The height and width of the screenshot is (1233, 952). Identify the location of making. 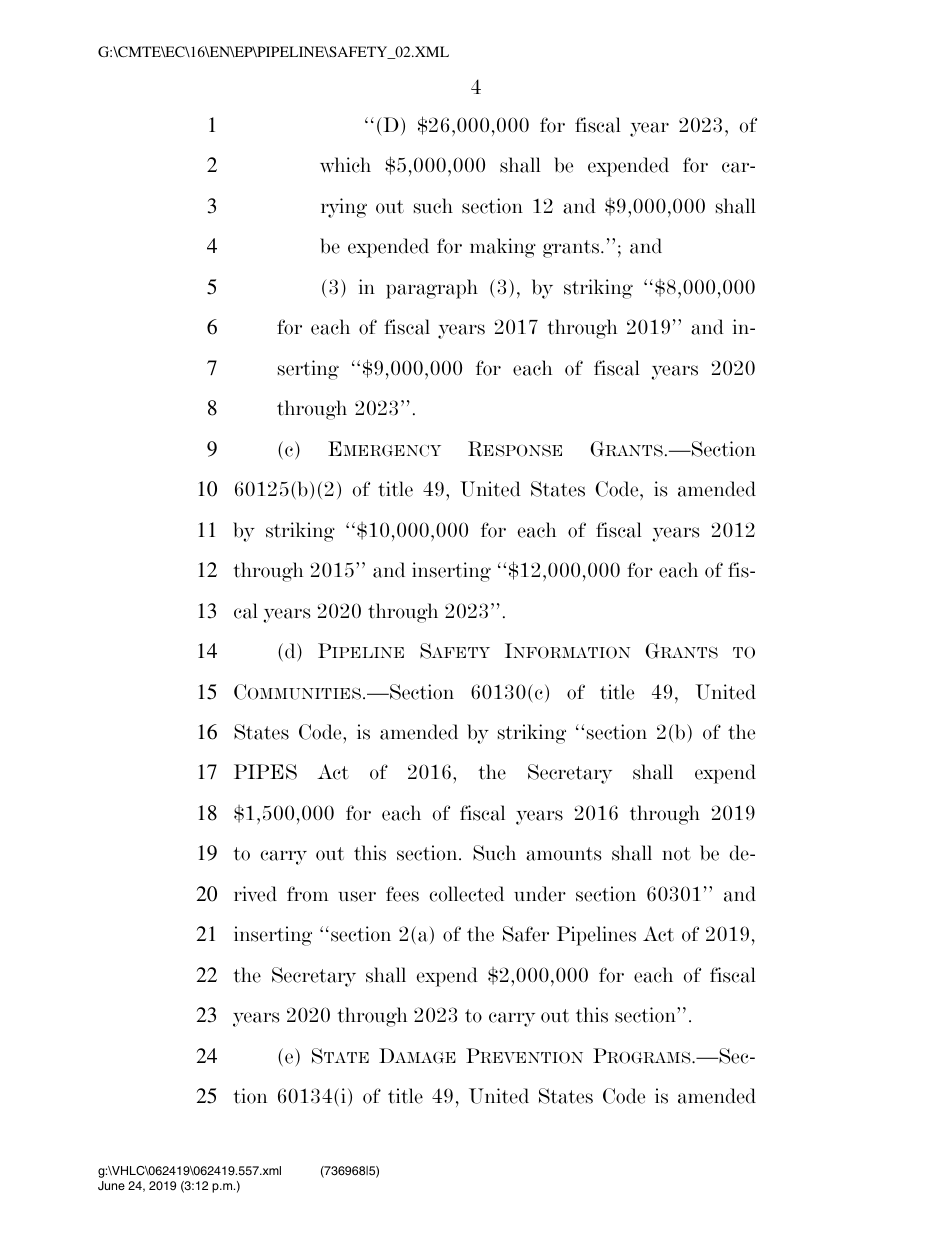
(503, 248).
